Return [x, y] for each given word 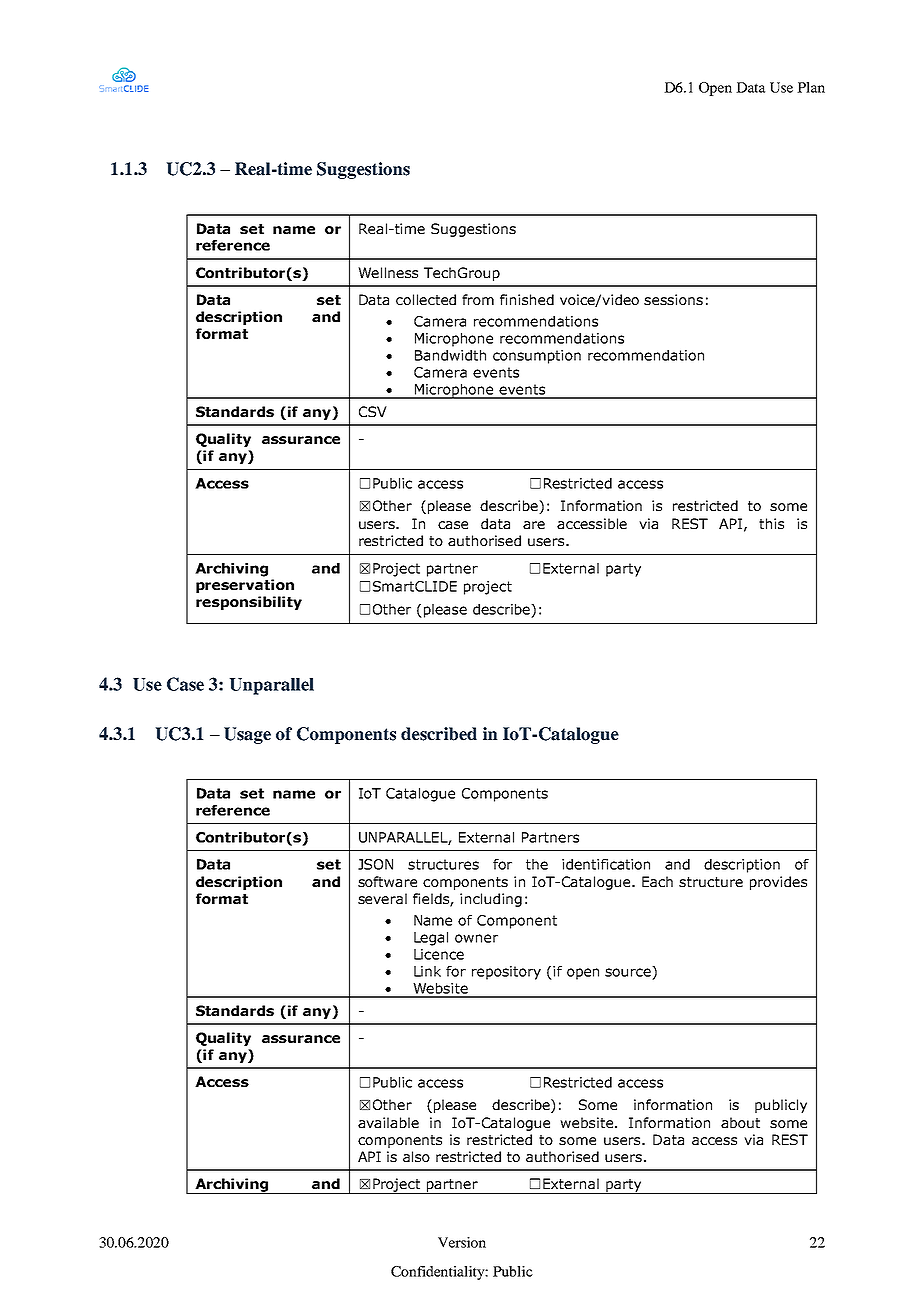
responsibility [249, 603]
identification [606, 864]
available [388, 1122]
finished [527, 299]
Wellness [388, 272]
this [771, 523]
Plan [811, 87]
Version [462, 1242]
